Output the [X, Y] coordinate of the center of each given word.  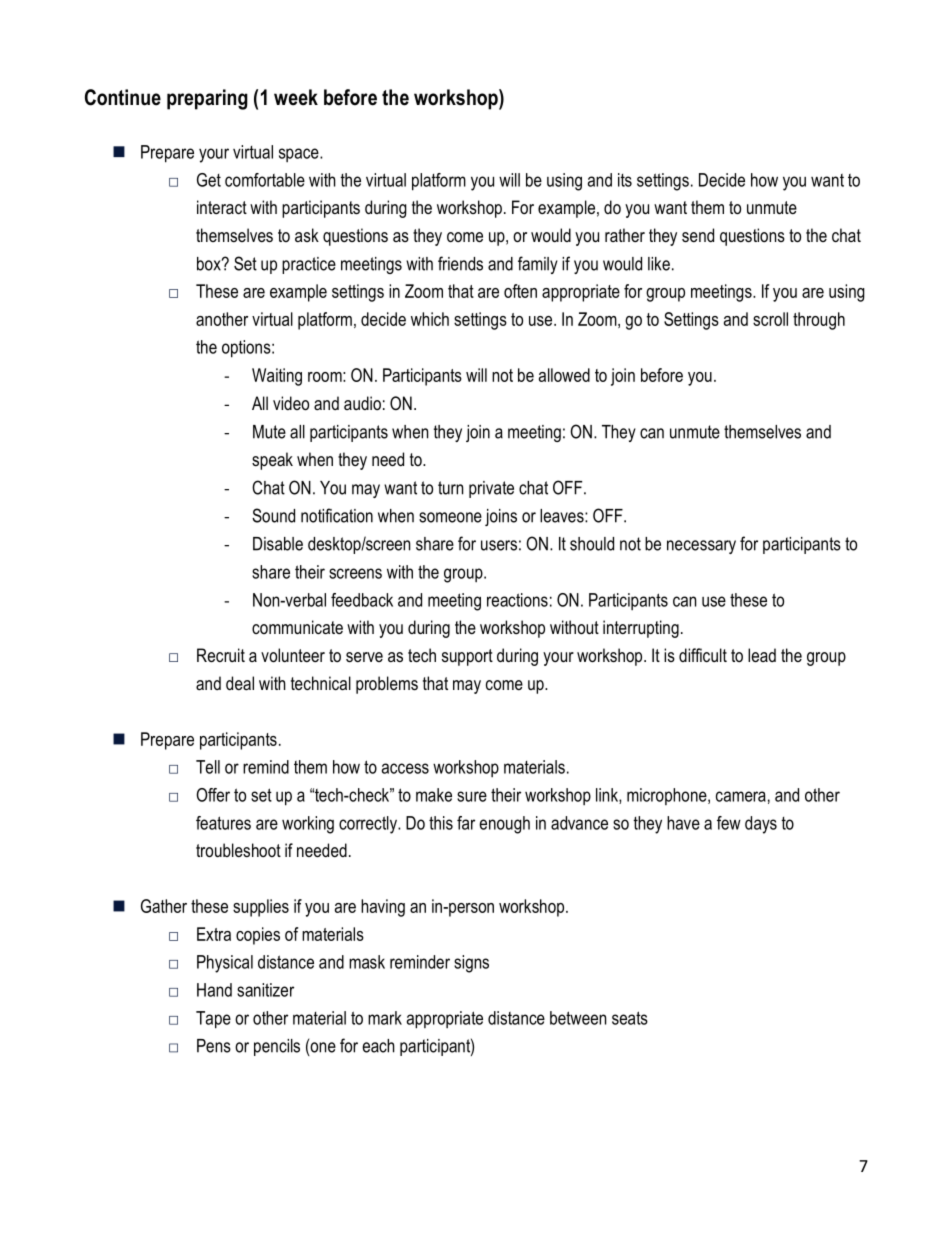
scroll [770, 319]
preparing [207, 99]
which [430, 319]
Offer [213, 795]
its [625, 180]
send [698, 235]
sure [472, 796]
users [499, 545]
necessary [701, 547]
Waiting [277, 377]
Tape [213, 1020]
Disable [278, 544]
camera [741, 796]
